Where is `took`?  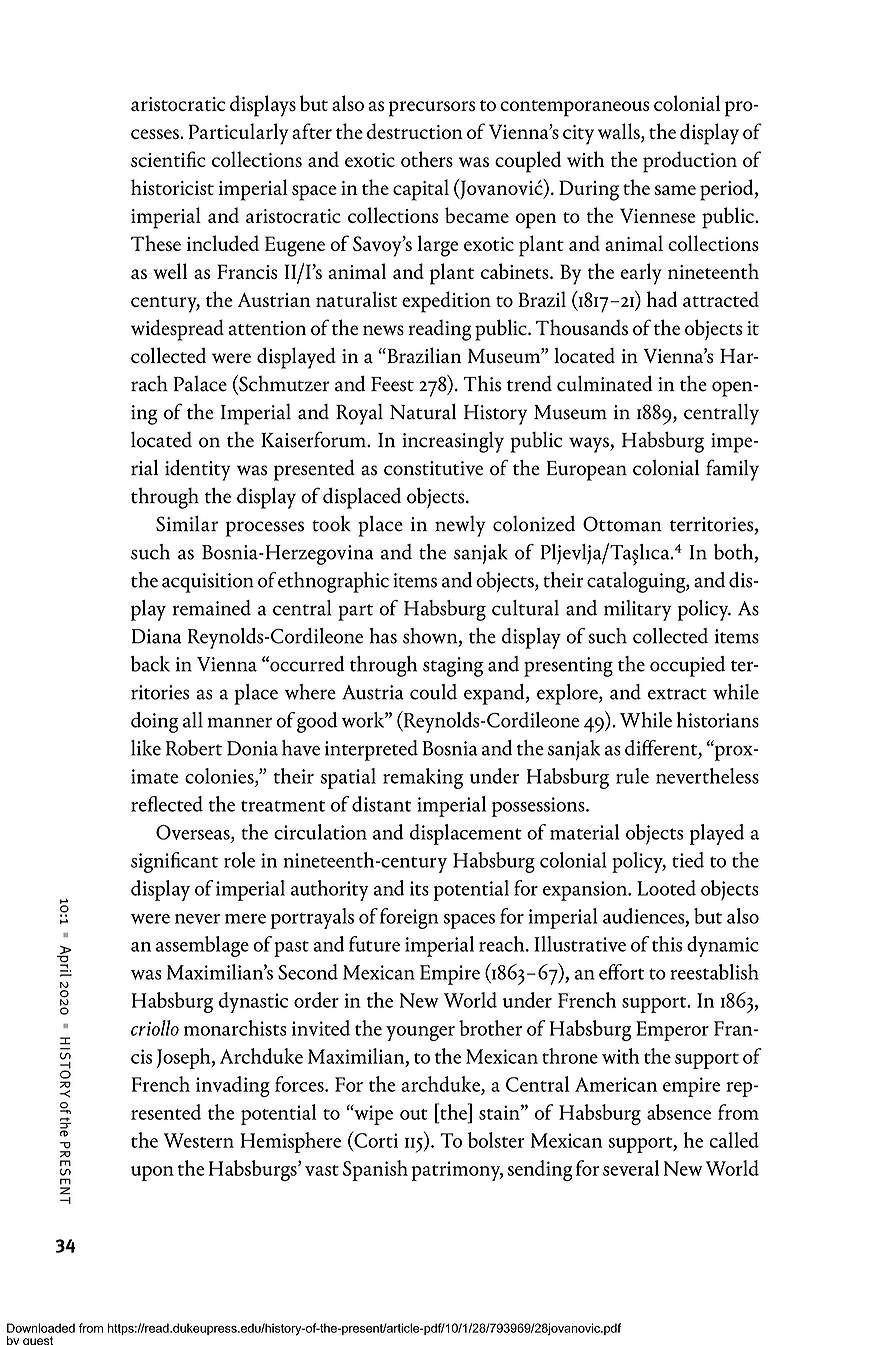
took is located at coordinates (331, 523).
